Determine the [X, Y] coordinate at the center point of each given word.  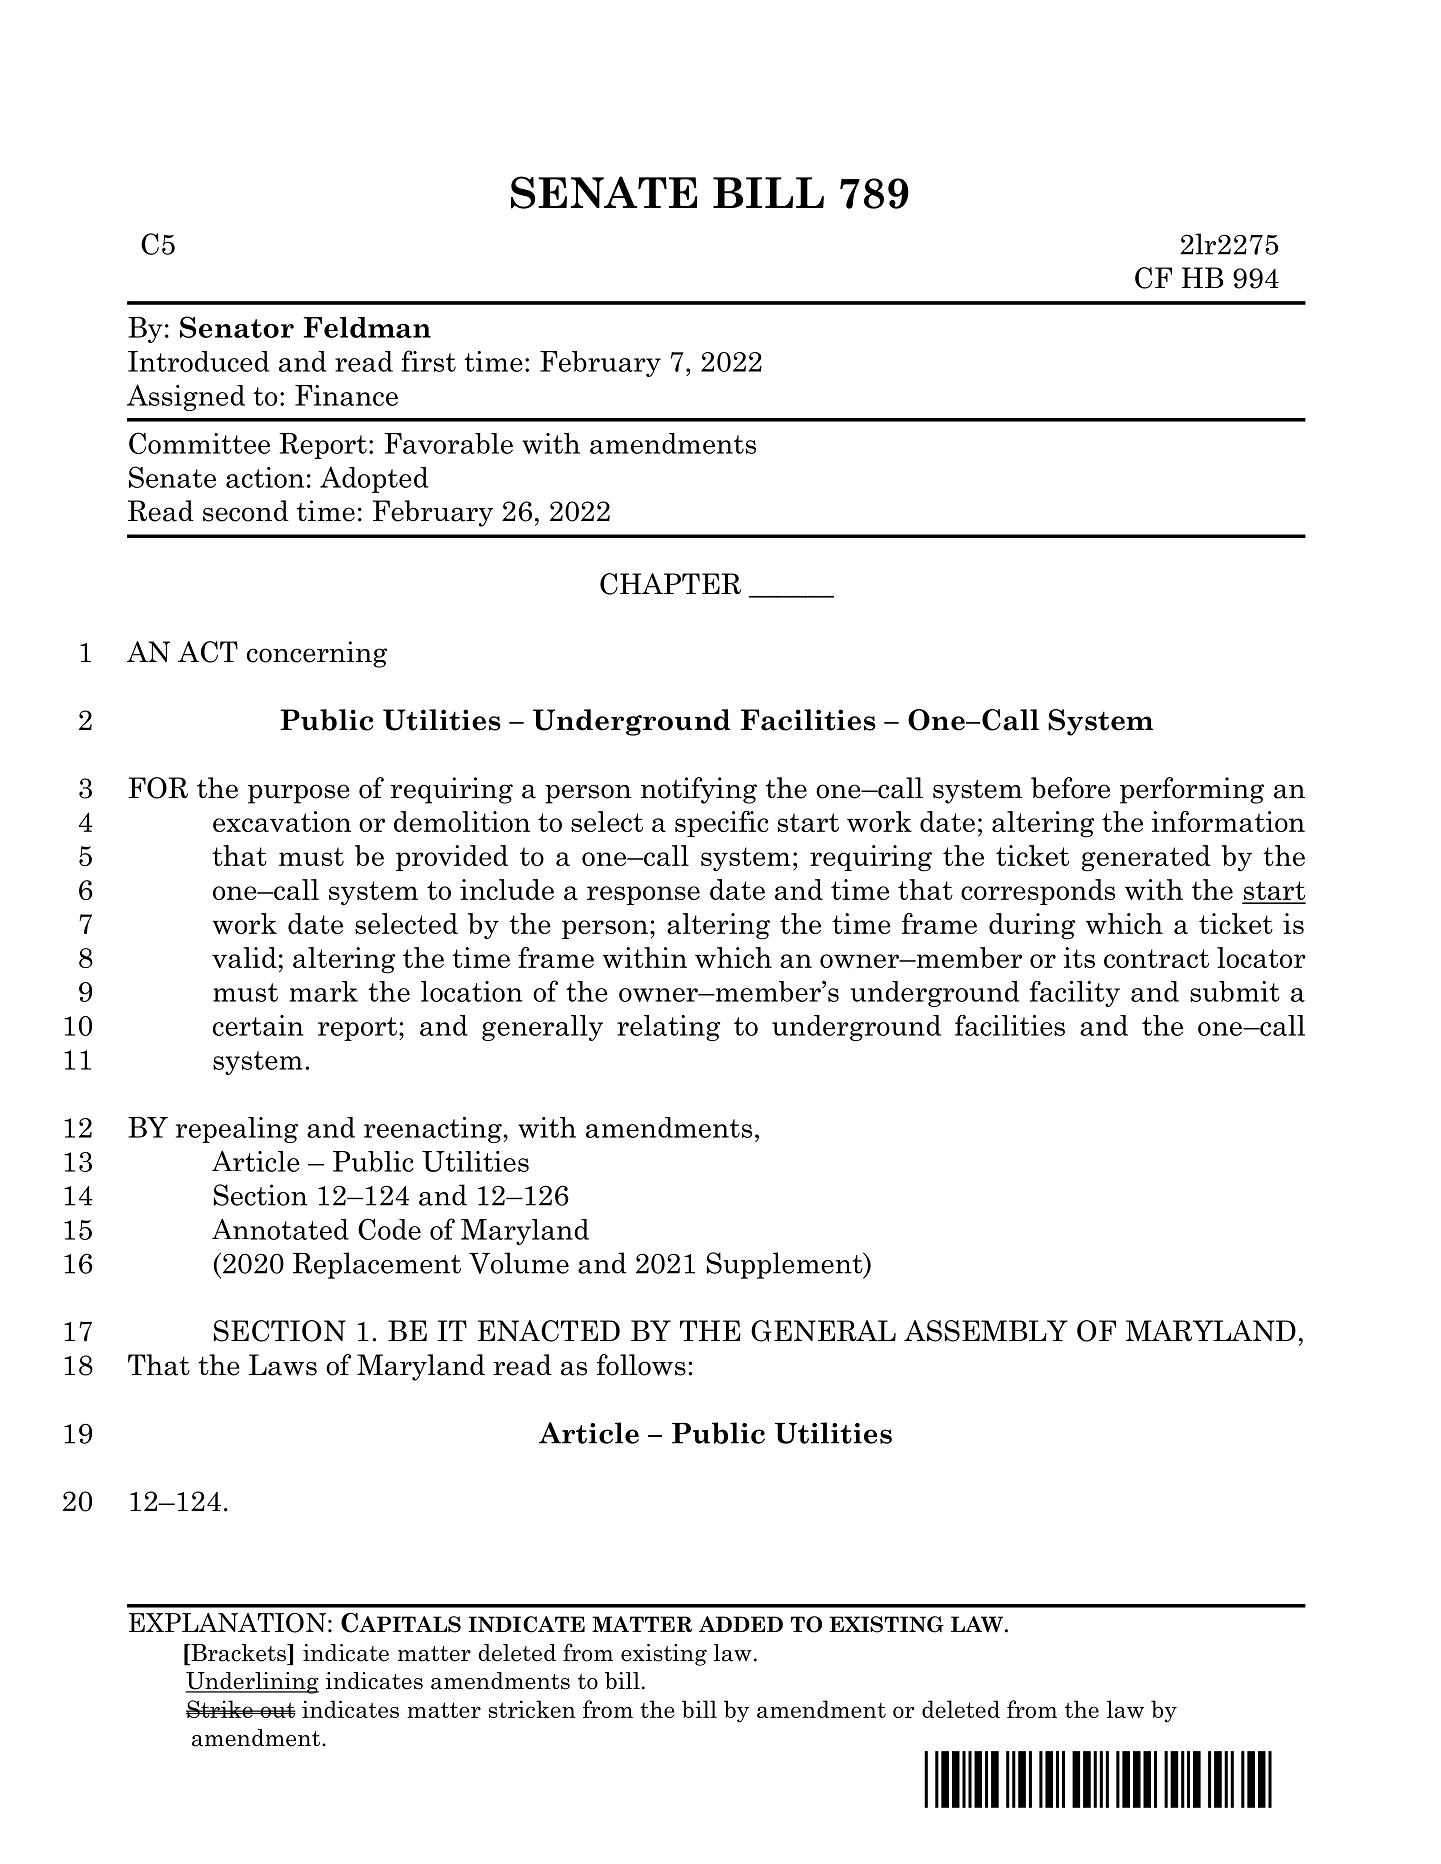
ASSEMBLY [986, 1331]
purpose [299, 794]
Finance [346, 395]
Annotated [280, 1229]
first [429, 361]
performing [1192, 790]
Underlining [252, 1683]
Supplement [786, 1265]
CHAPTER [670, 584]
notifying [699, 790]
